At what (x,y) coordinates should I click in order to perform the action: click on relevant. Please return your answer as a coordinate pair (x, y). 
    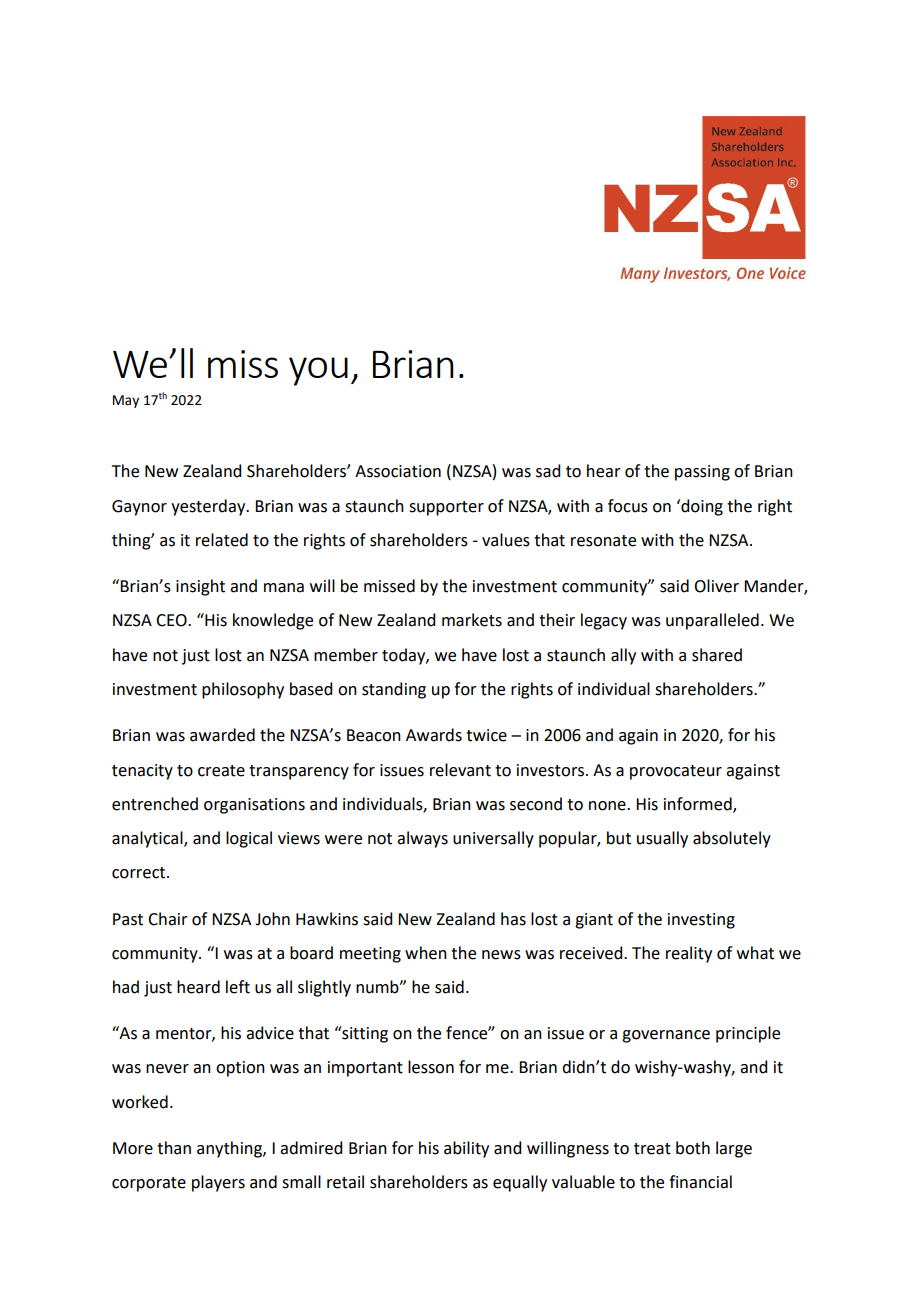
    Looking at the image, I should click on (460, 770).
